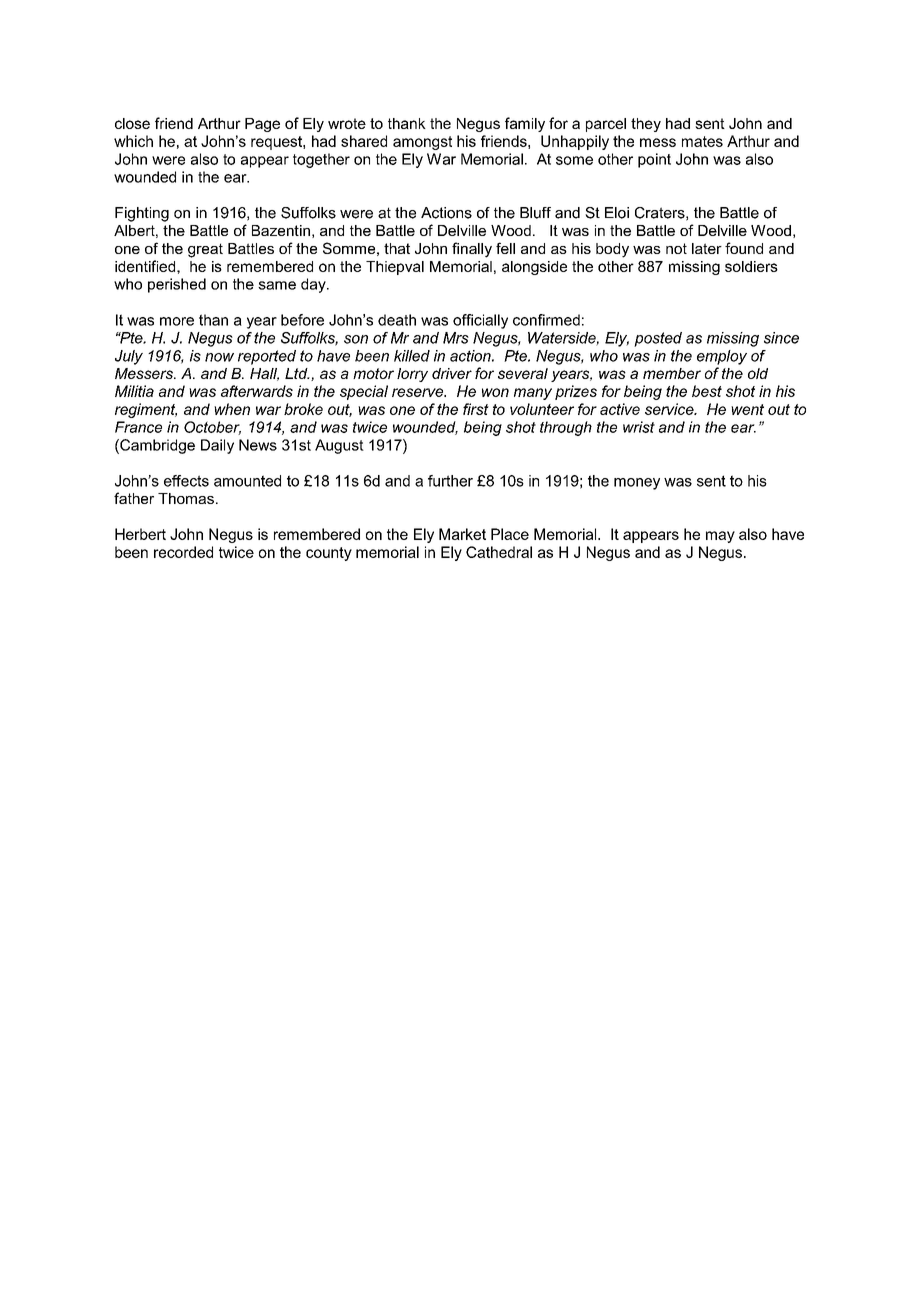  Describe the element at coordinates (422, 143) in the screenshot. I see `amongst` at that location.
